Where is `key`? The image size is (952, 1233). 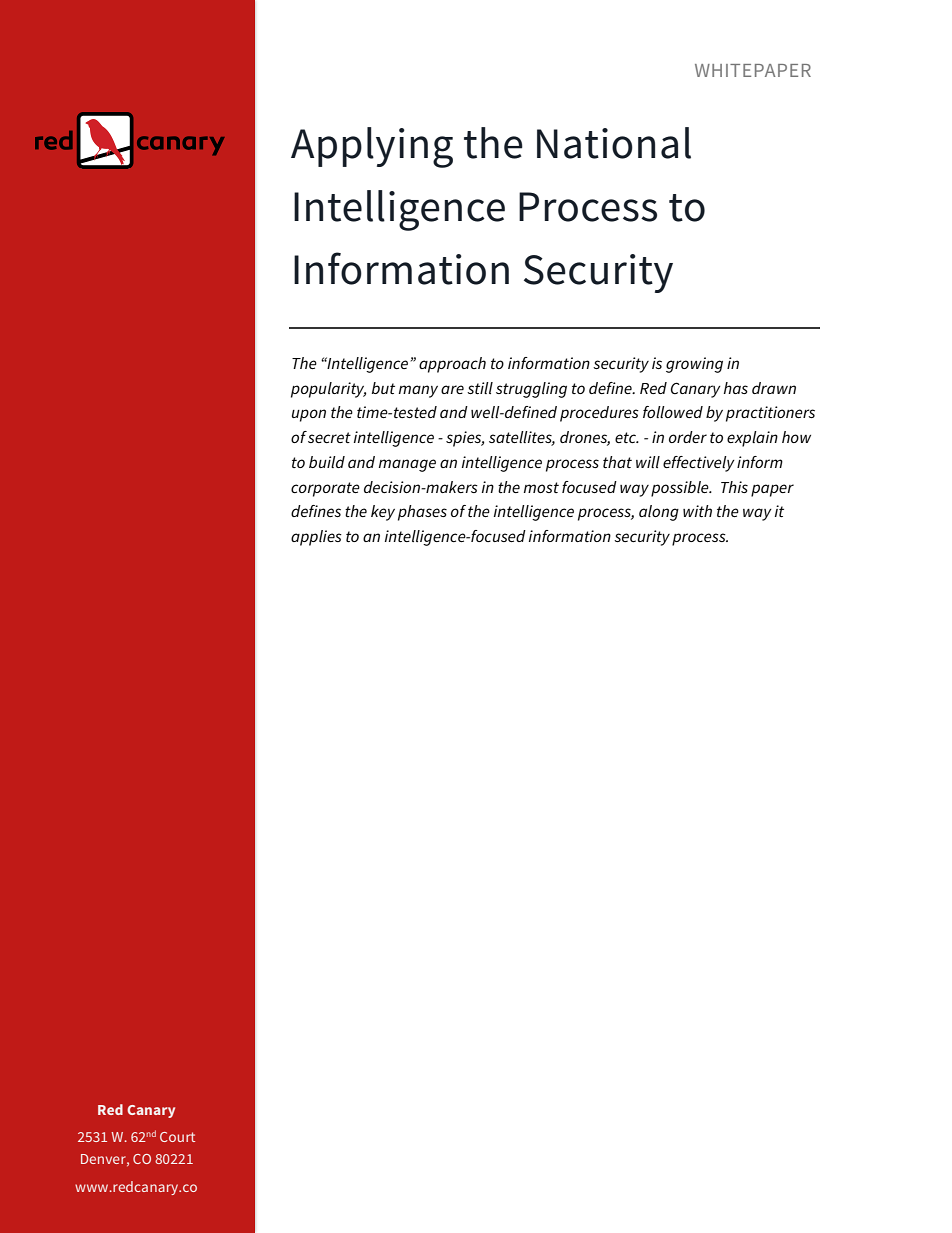 key is located at coordinates (383, 513).
